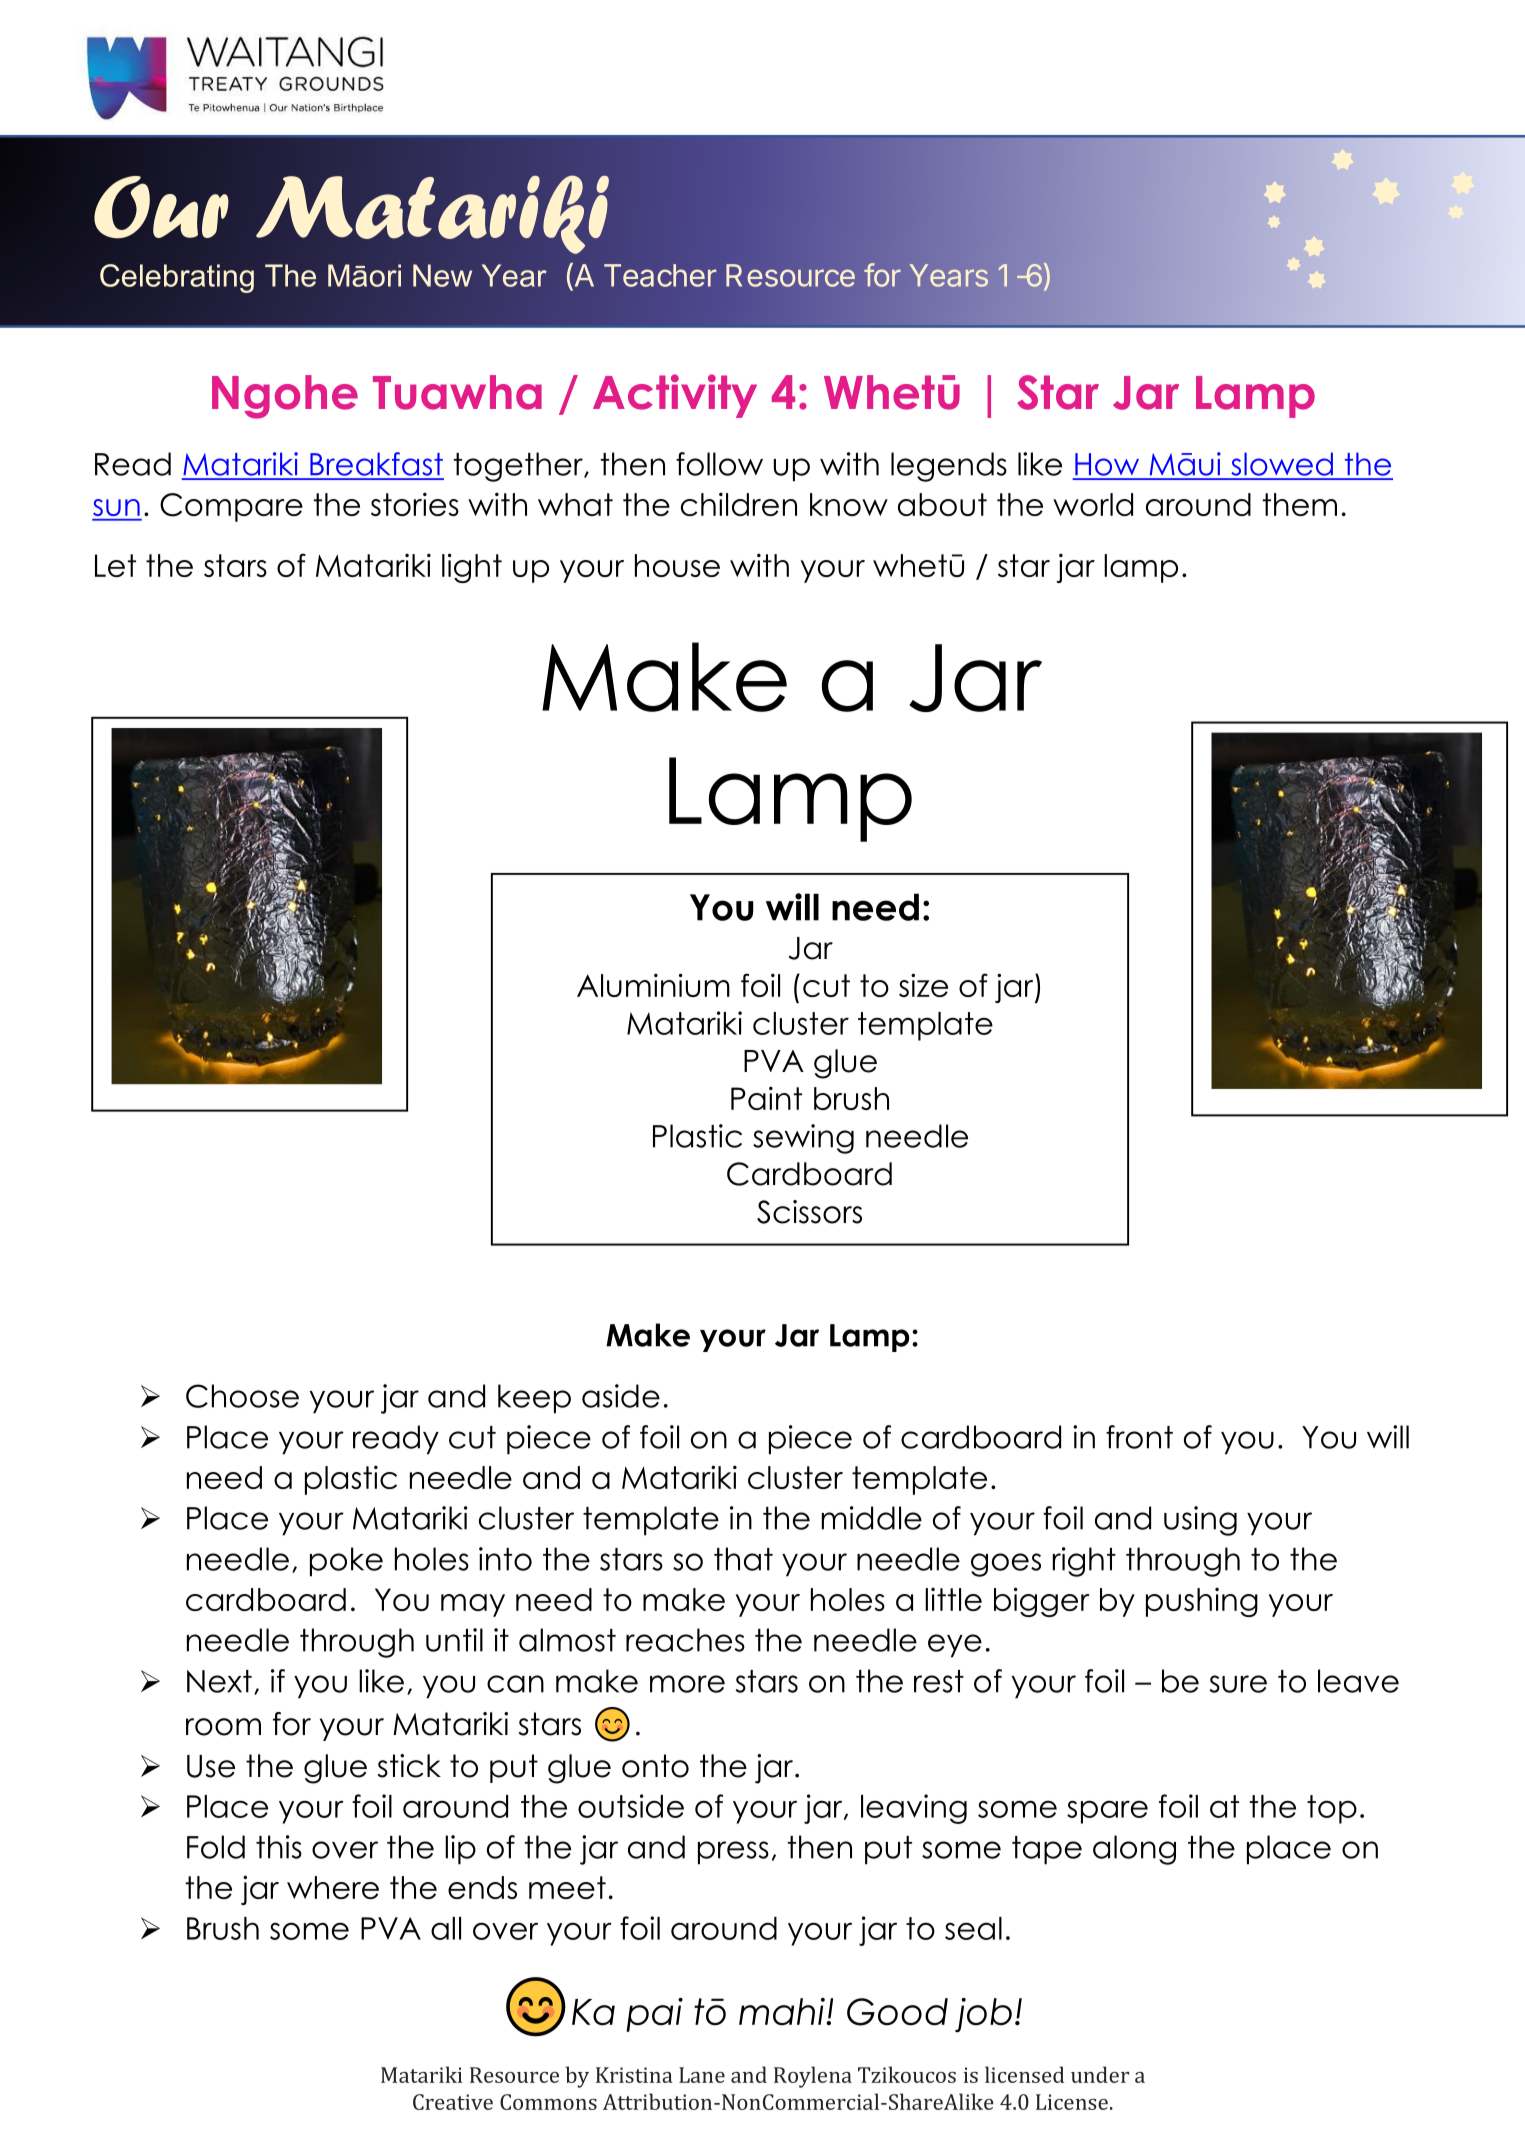 The width and height of the screenshot is (1525, 2156). Describe the element at coordinates (653, 985) in the screenshot. I see `Aluminium` at that location.
